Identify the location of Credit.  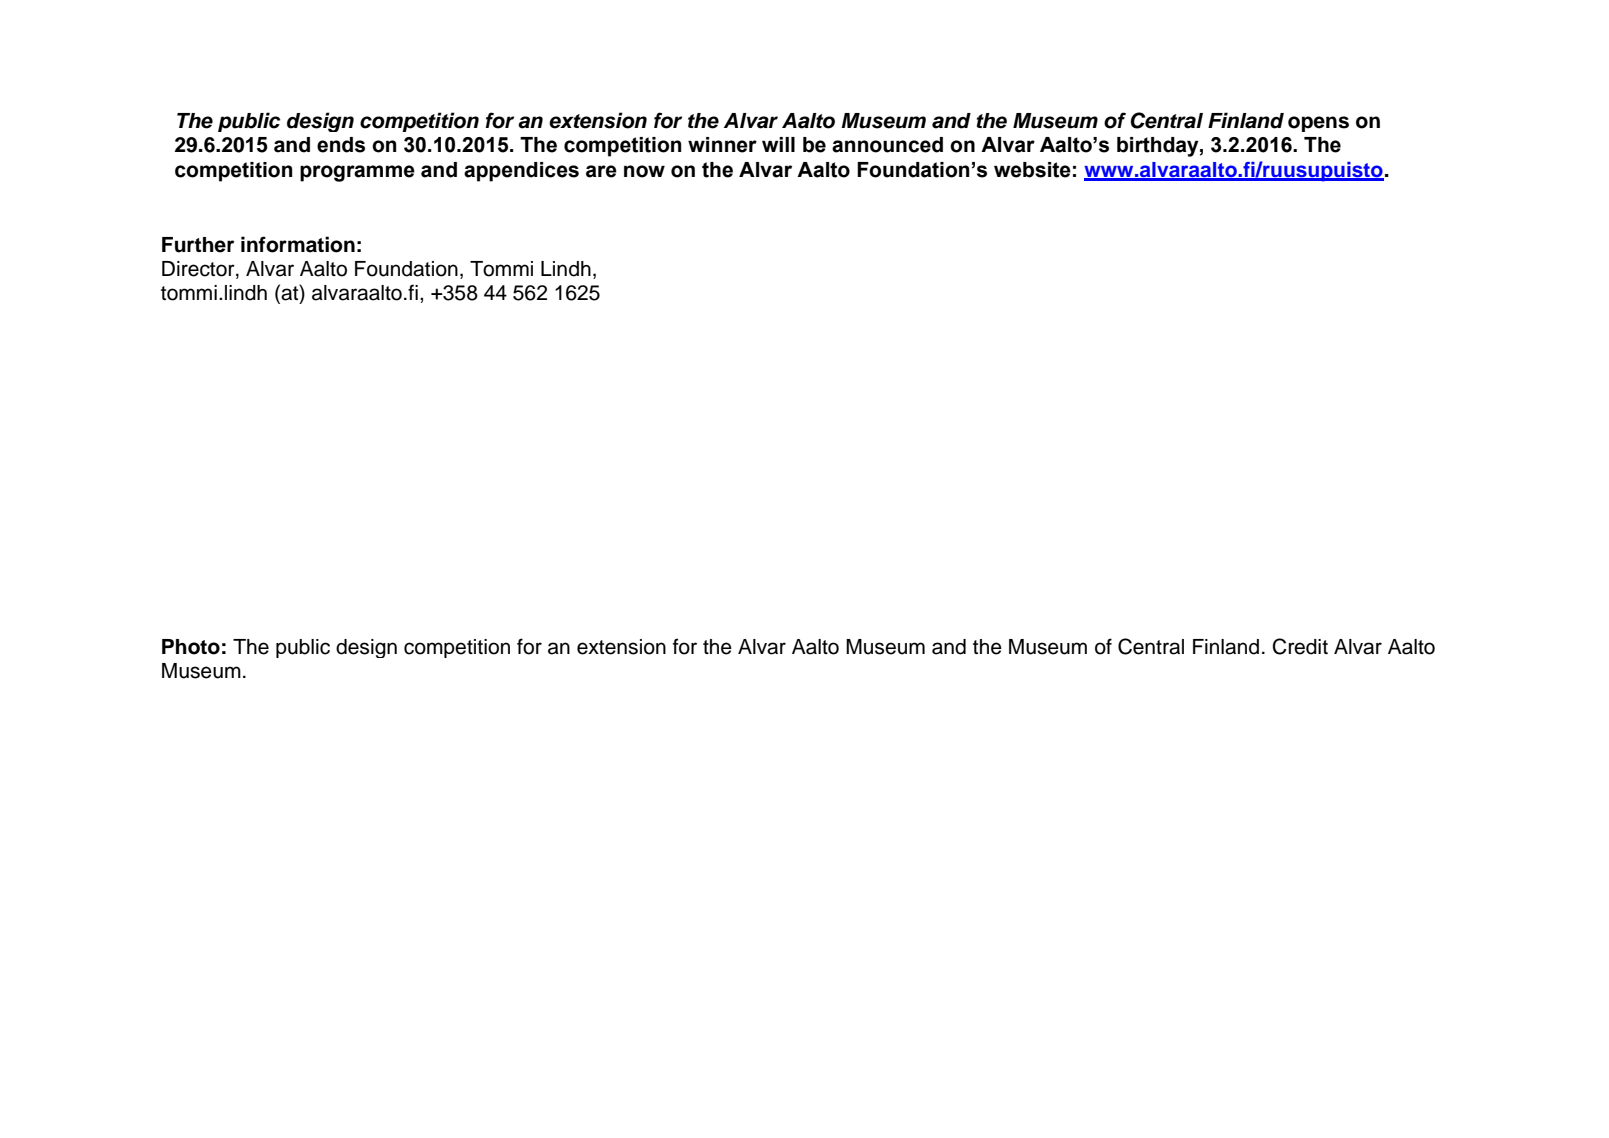
(1300, 646).
